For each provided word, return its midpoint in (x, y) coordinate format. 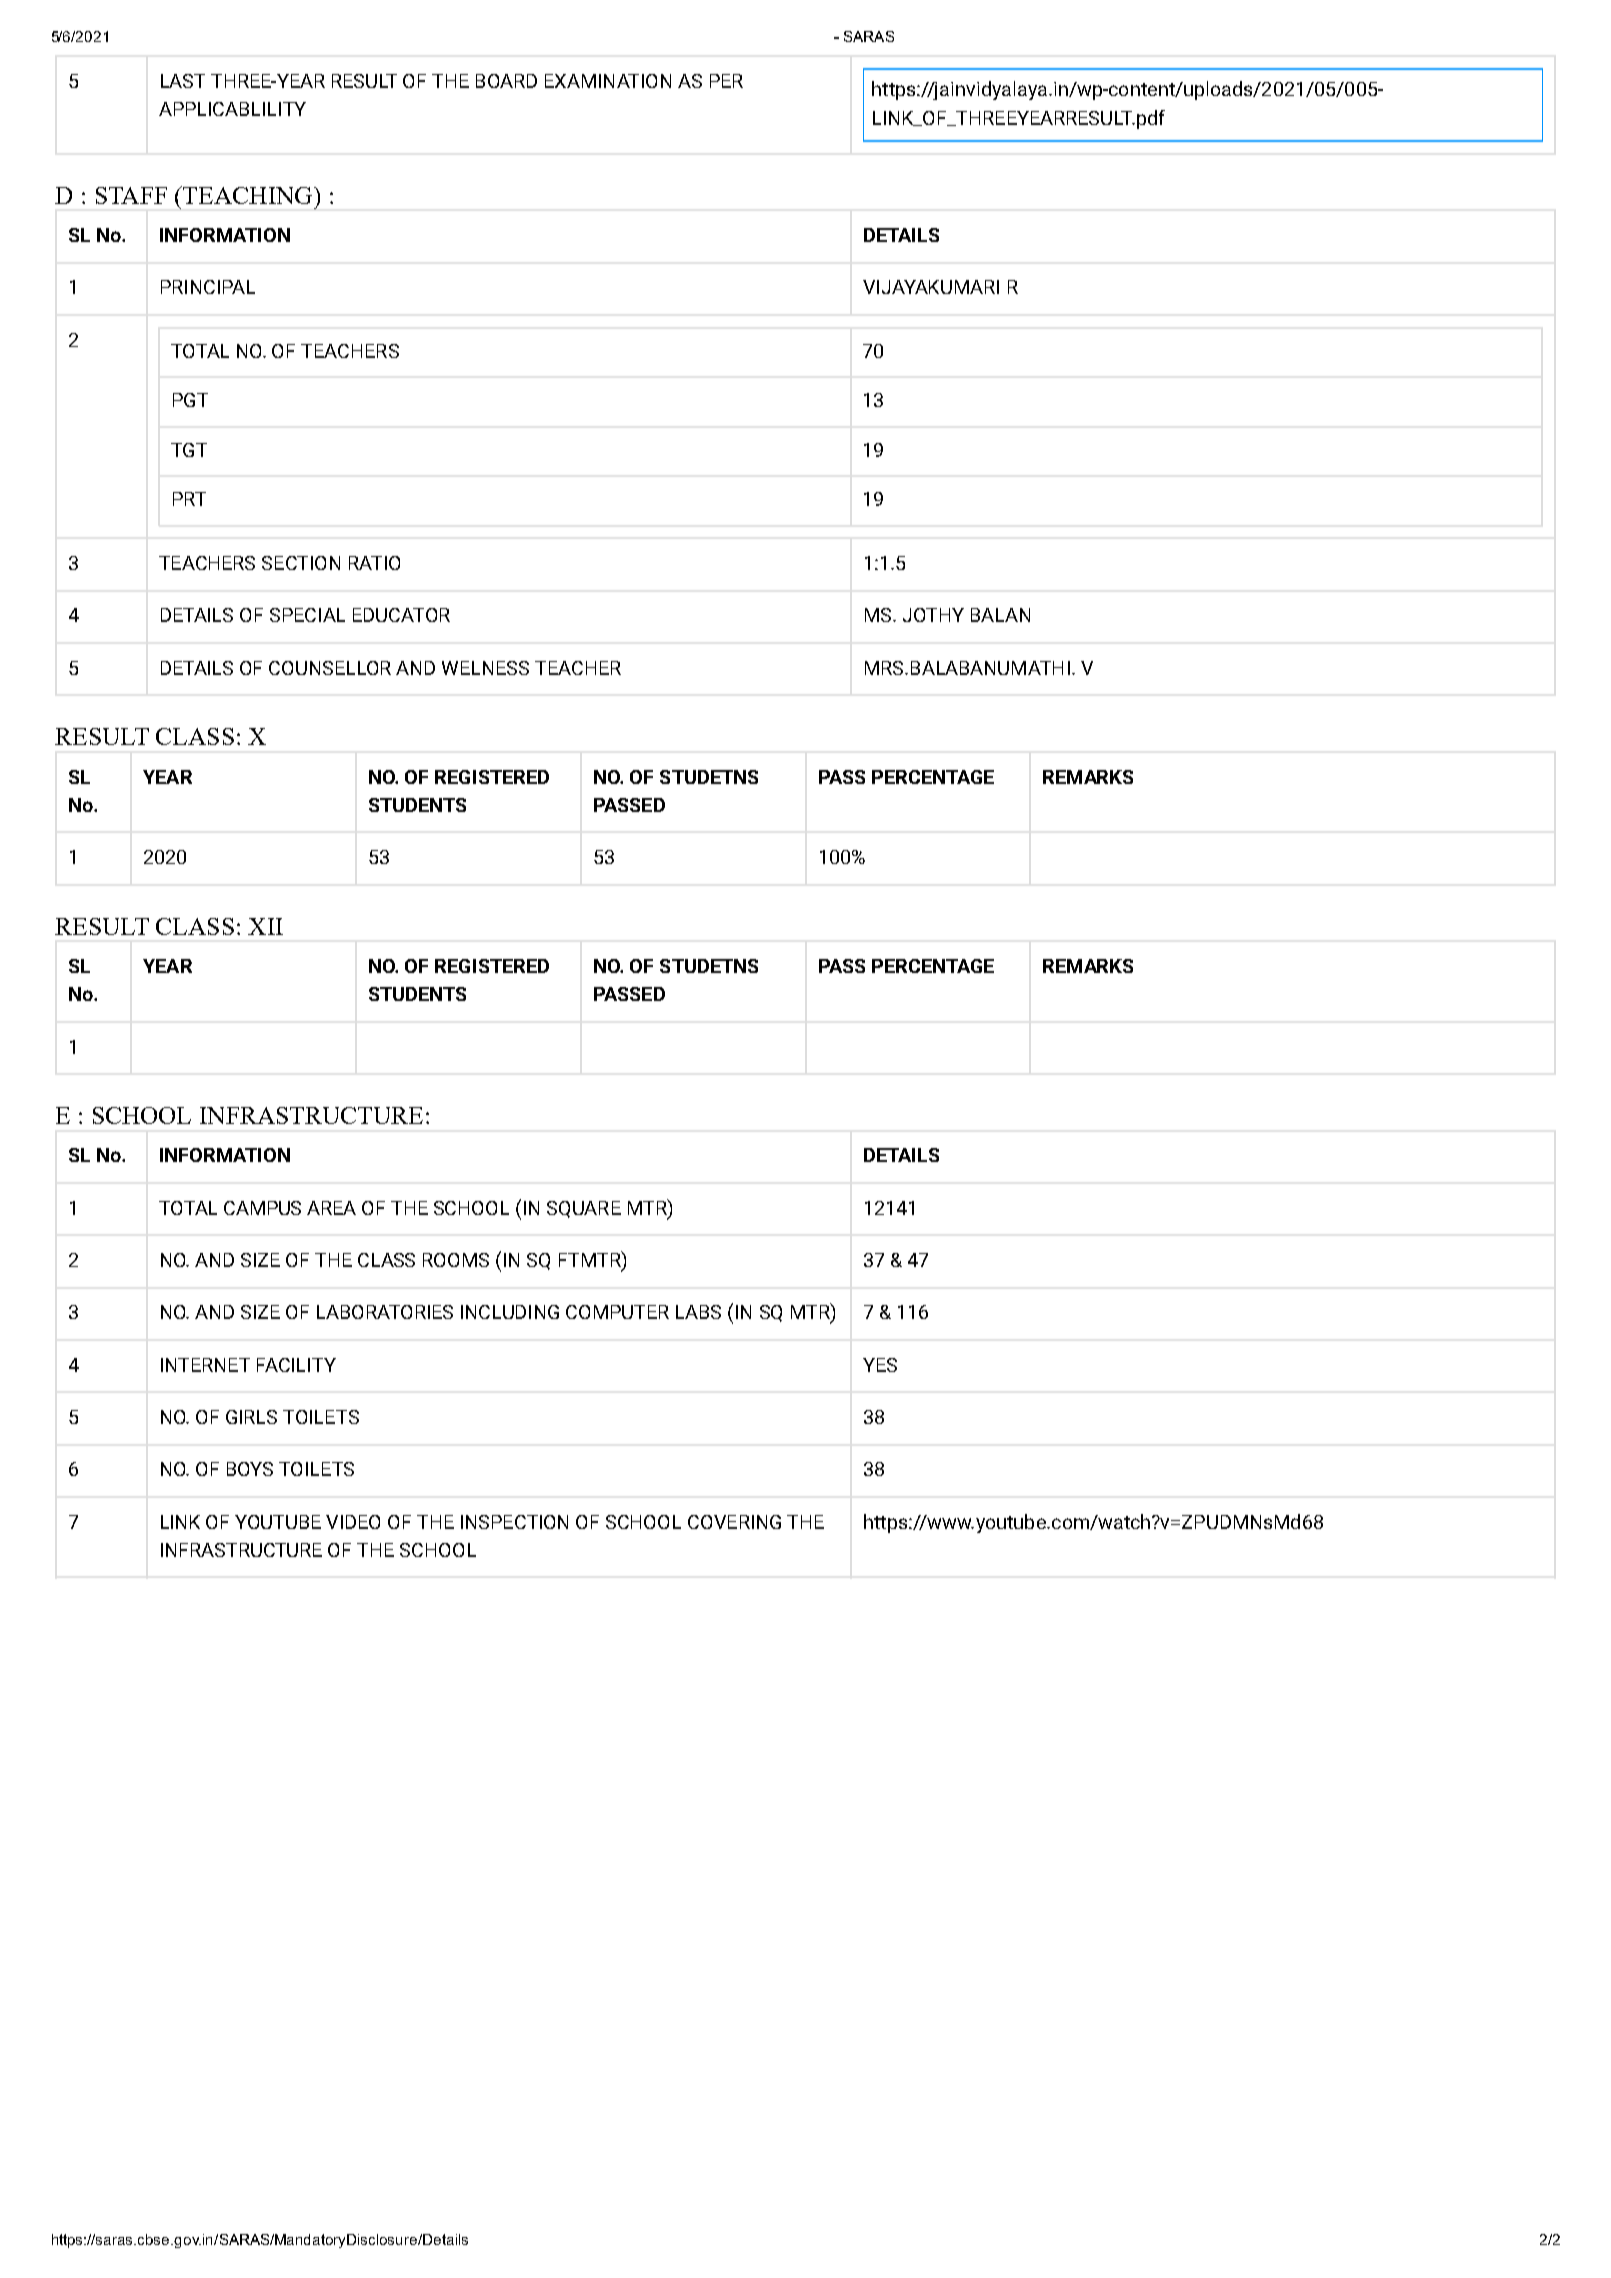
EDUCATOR (401, 615)
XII (265, 926)
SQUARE (584, 1209)
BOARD (506, 81)
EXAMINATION (608, 81)
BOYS (250, 1469)
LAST (183, 81)
